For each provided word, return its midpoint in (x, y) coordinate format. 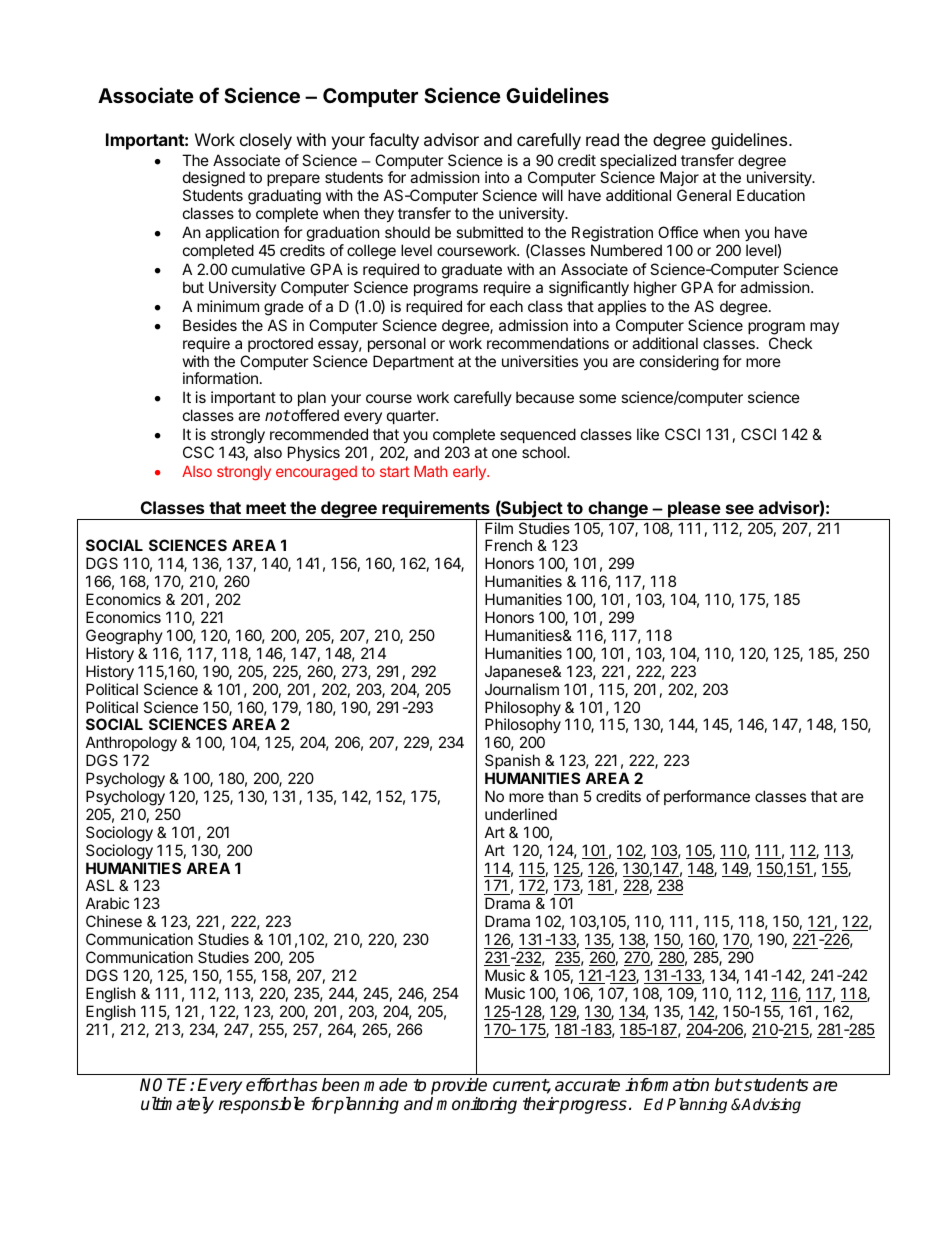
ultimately (177, 1105)
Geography (124, 637)
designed (214, 180)
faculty (394, 141)
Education (771, 195)
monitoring (476, 1105)
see (740, 509)
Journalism (522, 689)
